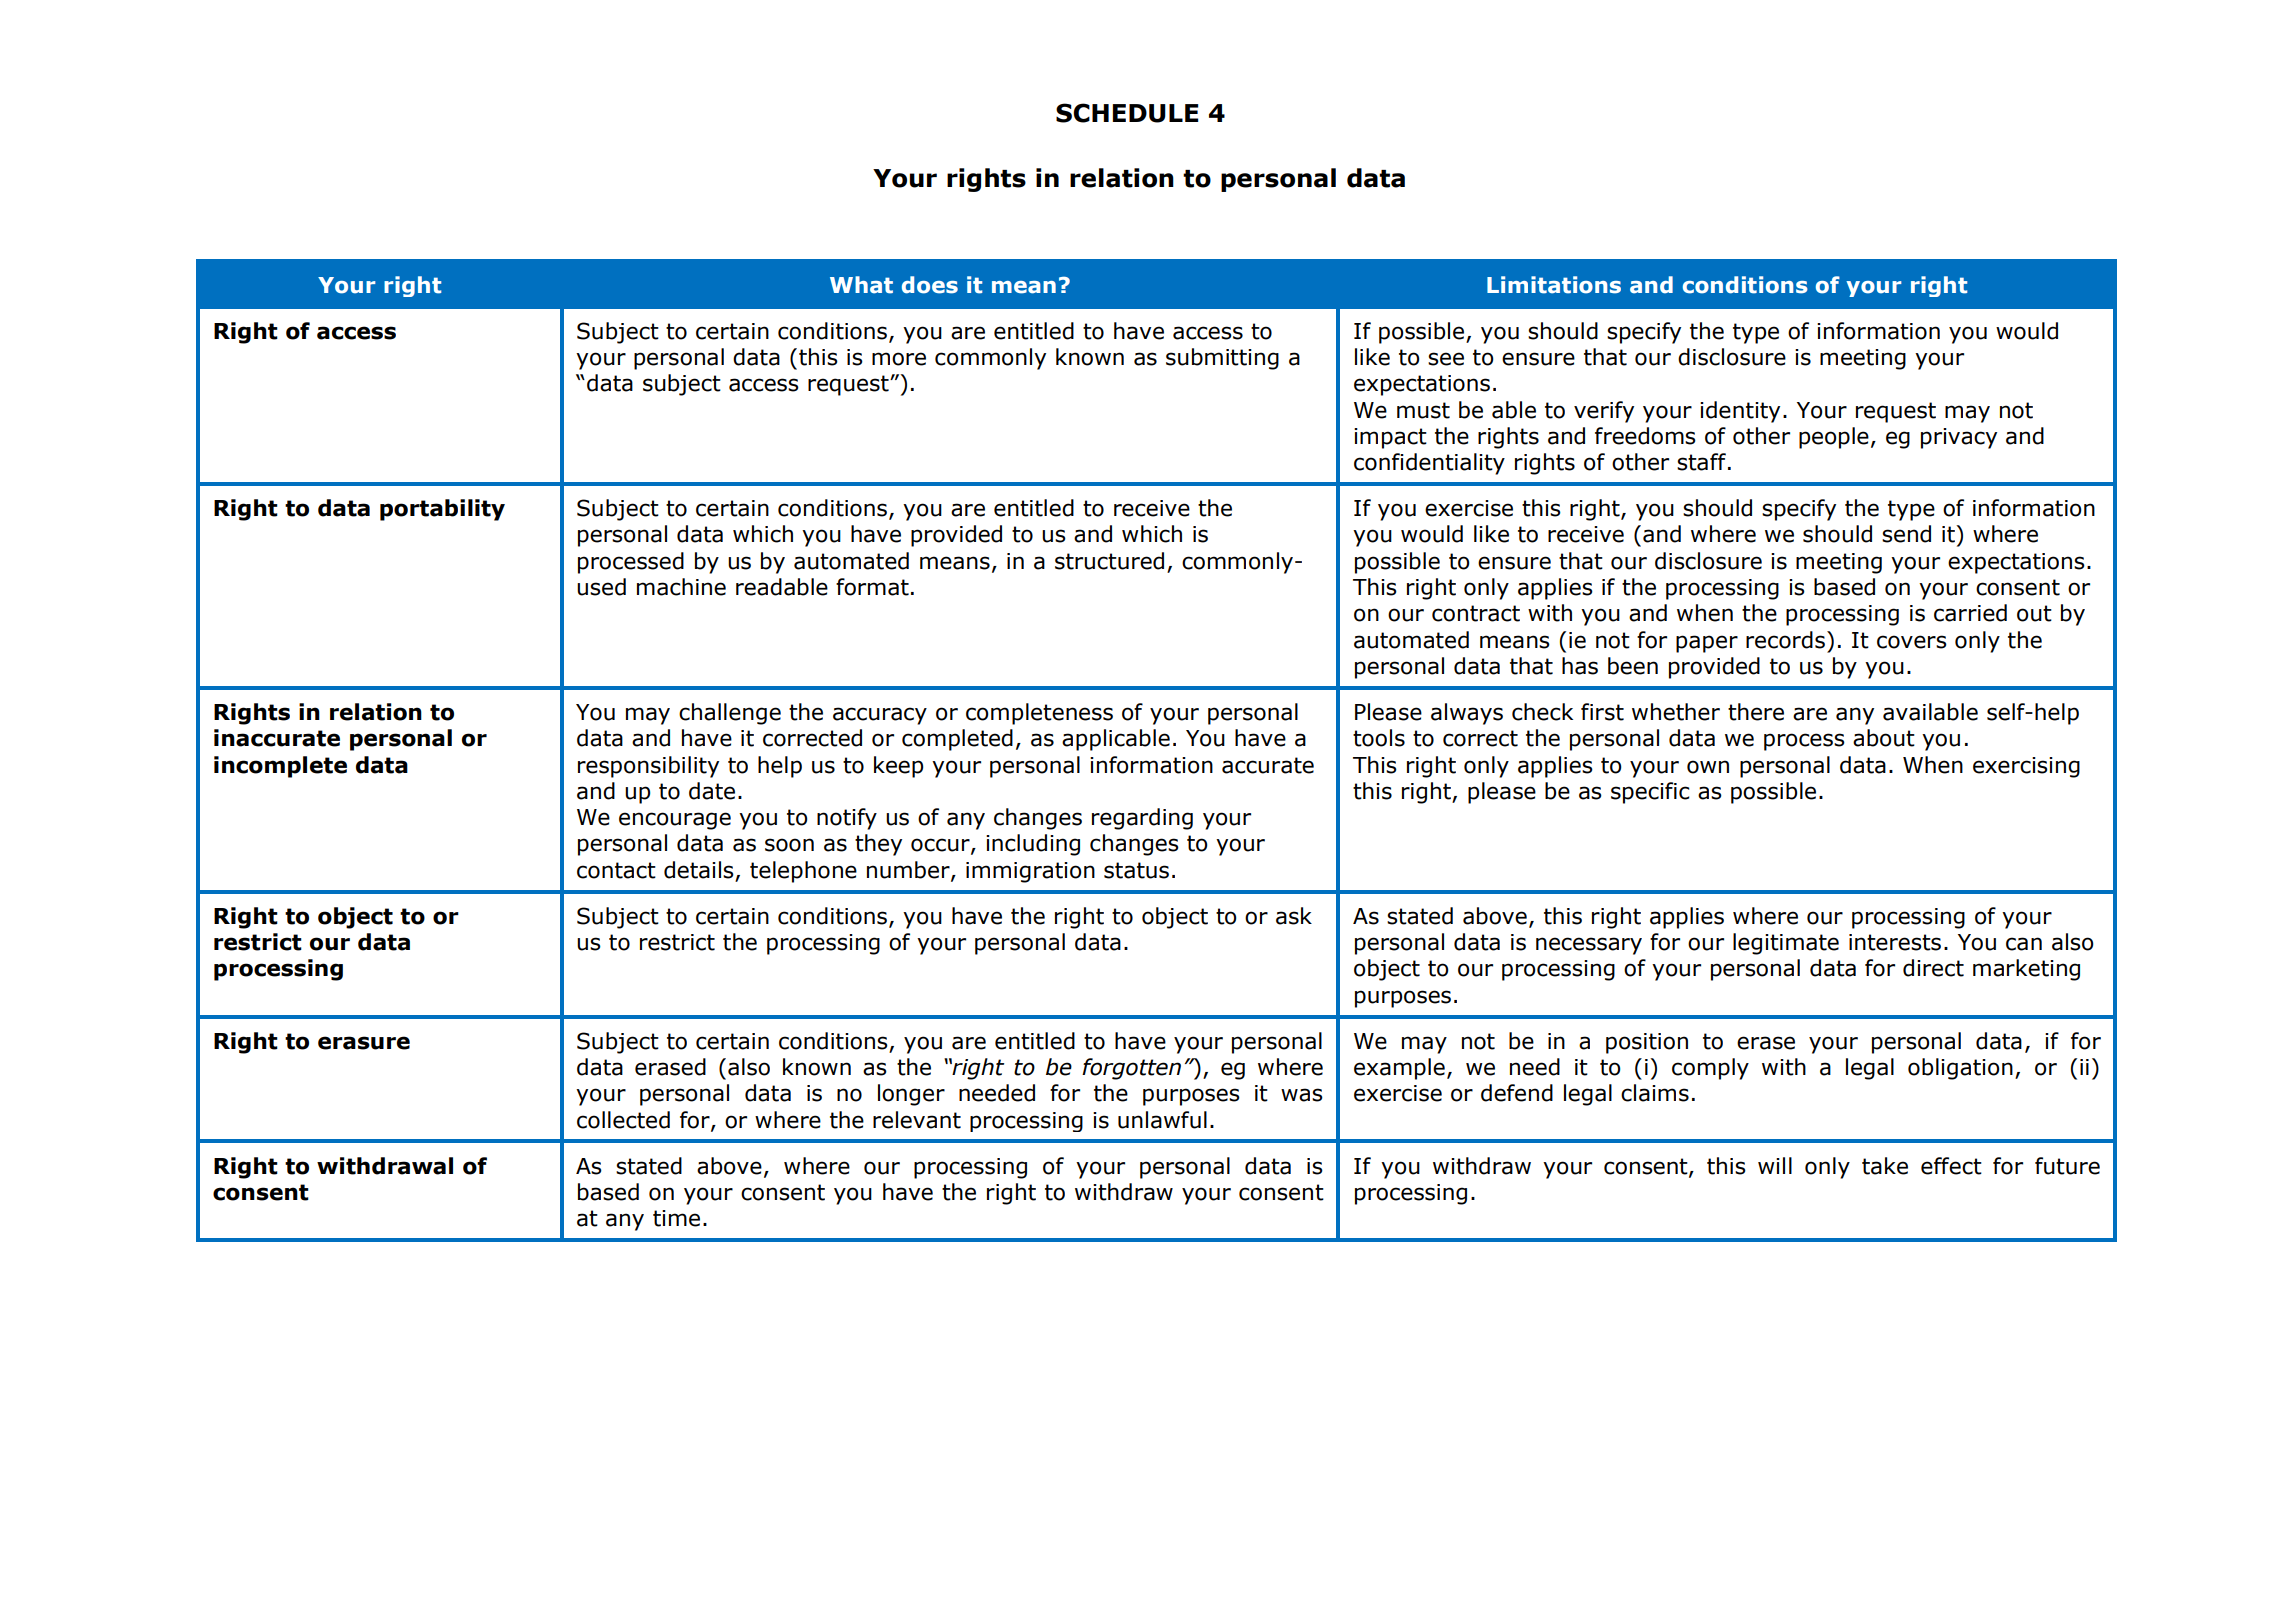 Image resolution: width=2281 pixels, height=1612 pixels. What do you see at coordinates (861, 285) in the document?
I see `What` at bounding box center [861, 285].
